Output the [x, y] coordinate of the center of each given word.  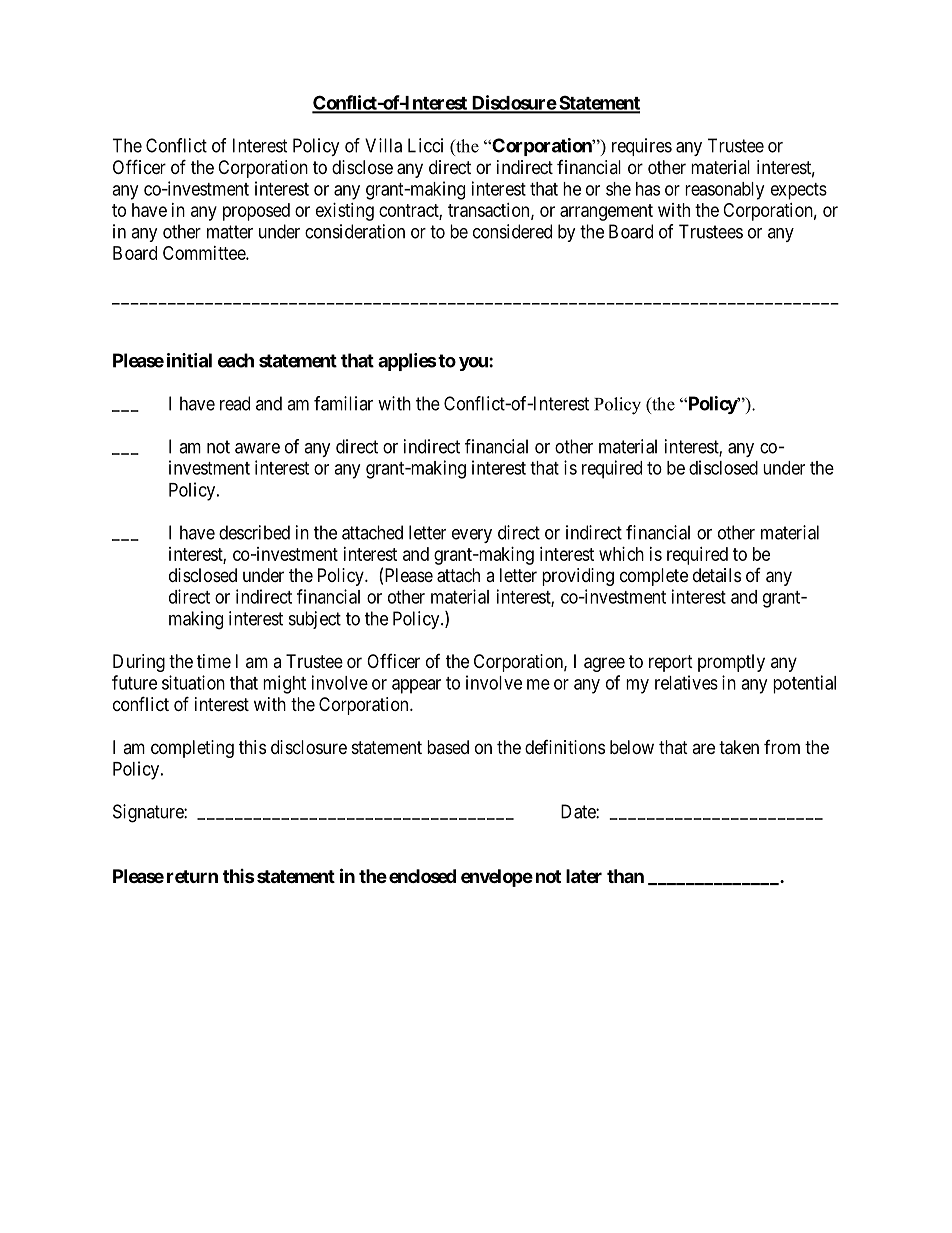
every [472, 536]
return [192, 876]
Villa [383, 145]
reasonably [724, 191]
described [254, 532]
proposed [256, 212]
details [717, 575]
